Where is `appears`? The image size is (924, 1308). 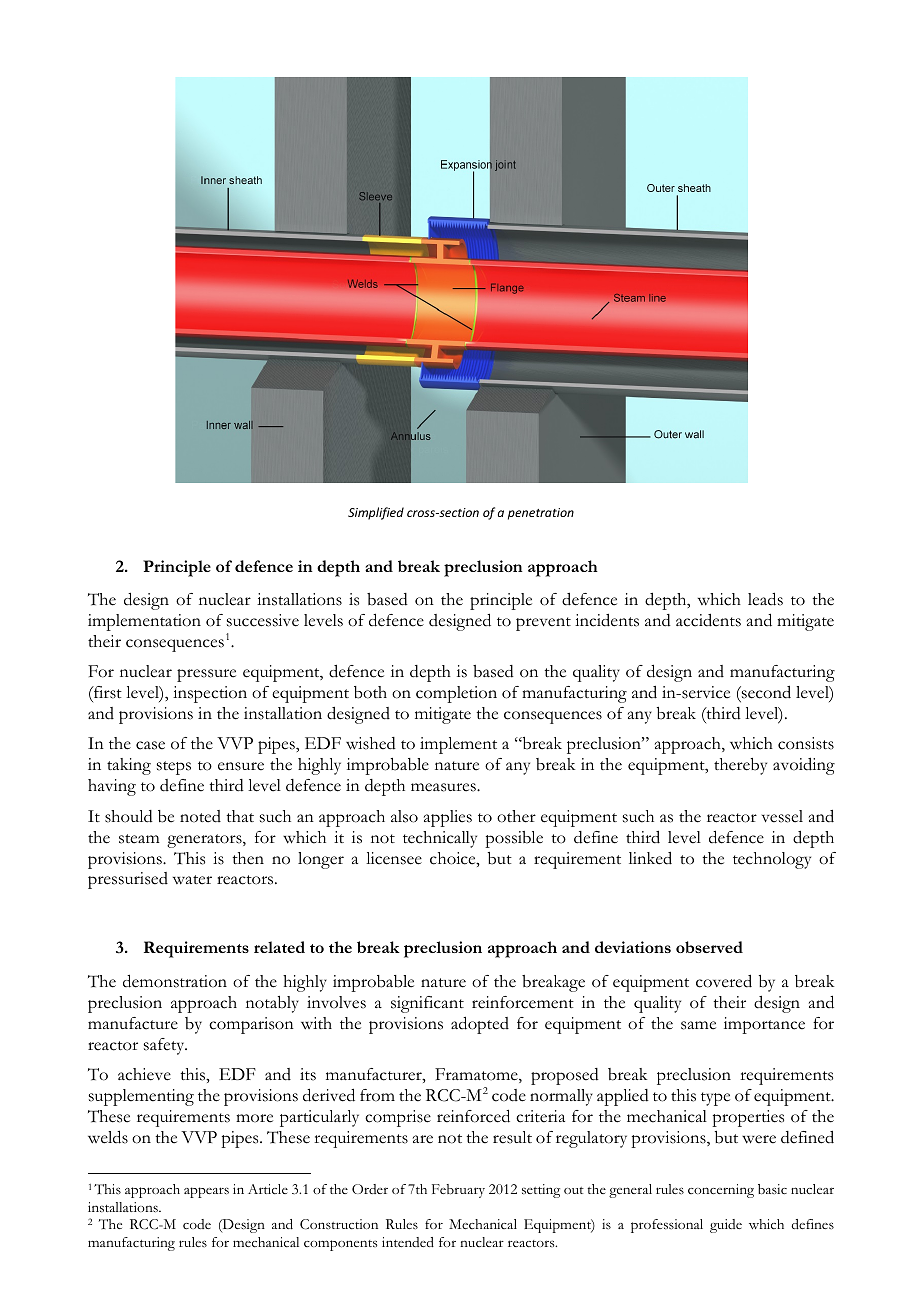 appears is located at coordinates (206, 1192).
